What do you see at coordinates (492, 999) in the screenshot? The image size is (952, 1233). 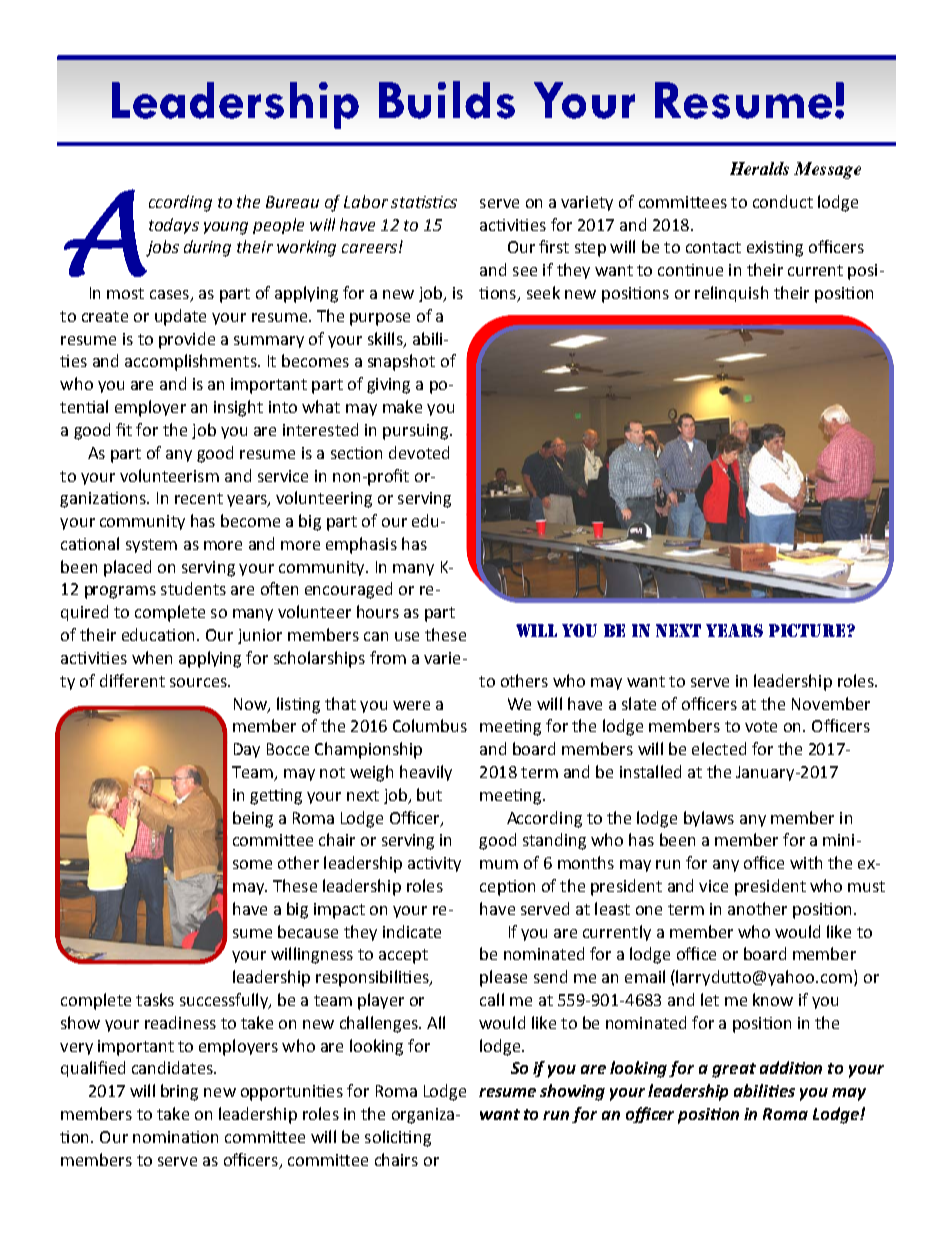 I see `call` at bounding box center [492, 999].
